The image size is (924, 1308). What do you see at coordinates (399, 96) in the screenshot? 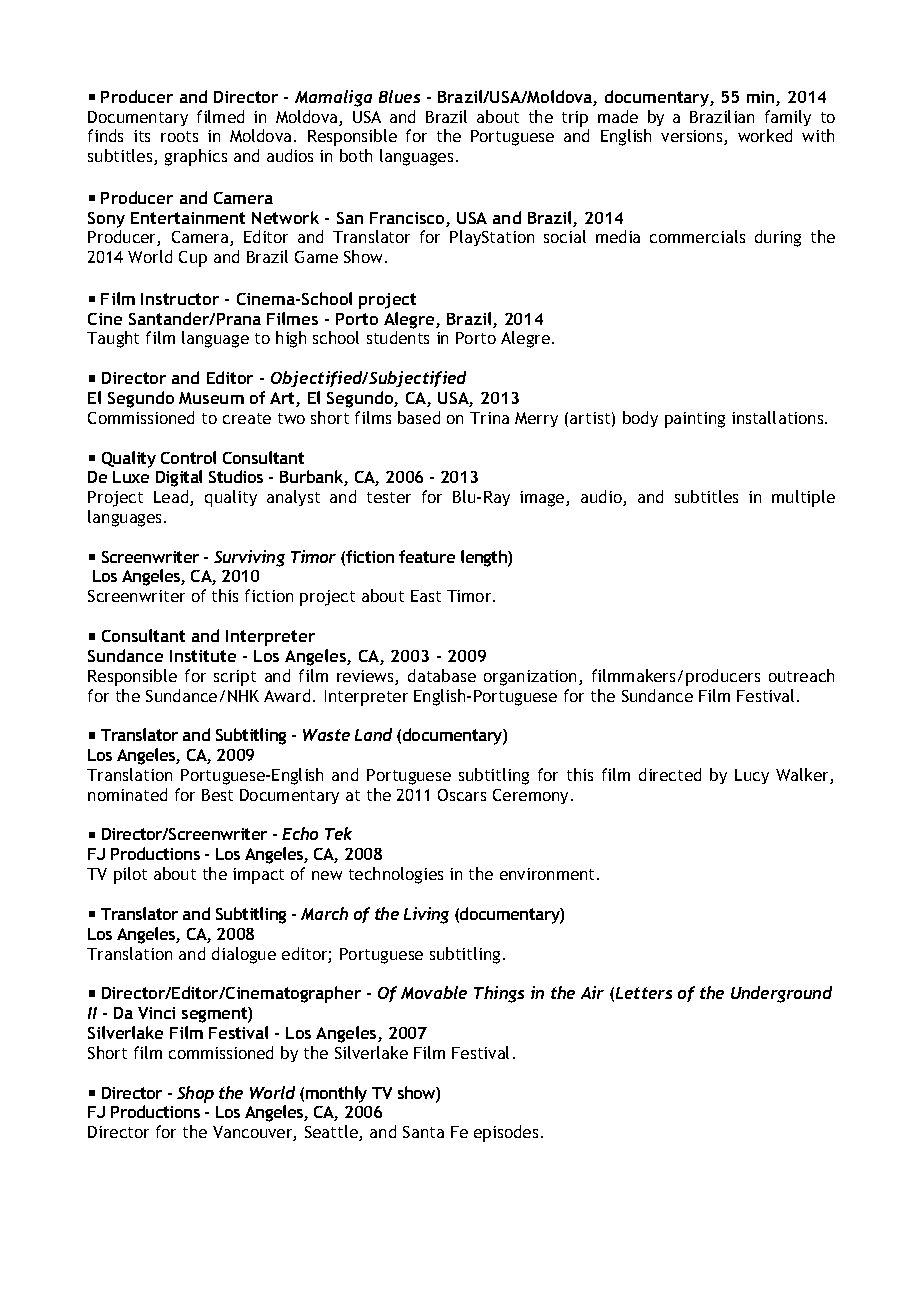
I see `Blues` at bounding box center [399, 96].
